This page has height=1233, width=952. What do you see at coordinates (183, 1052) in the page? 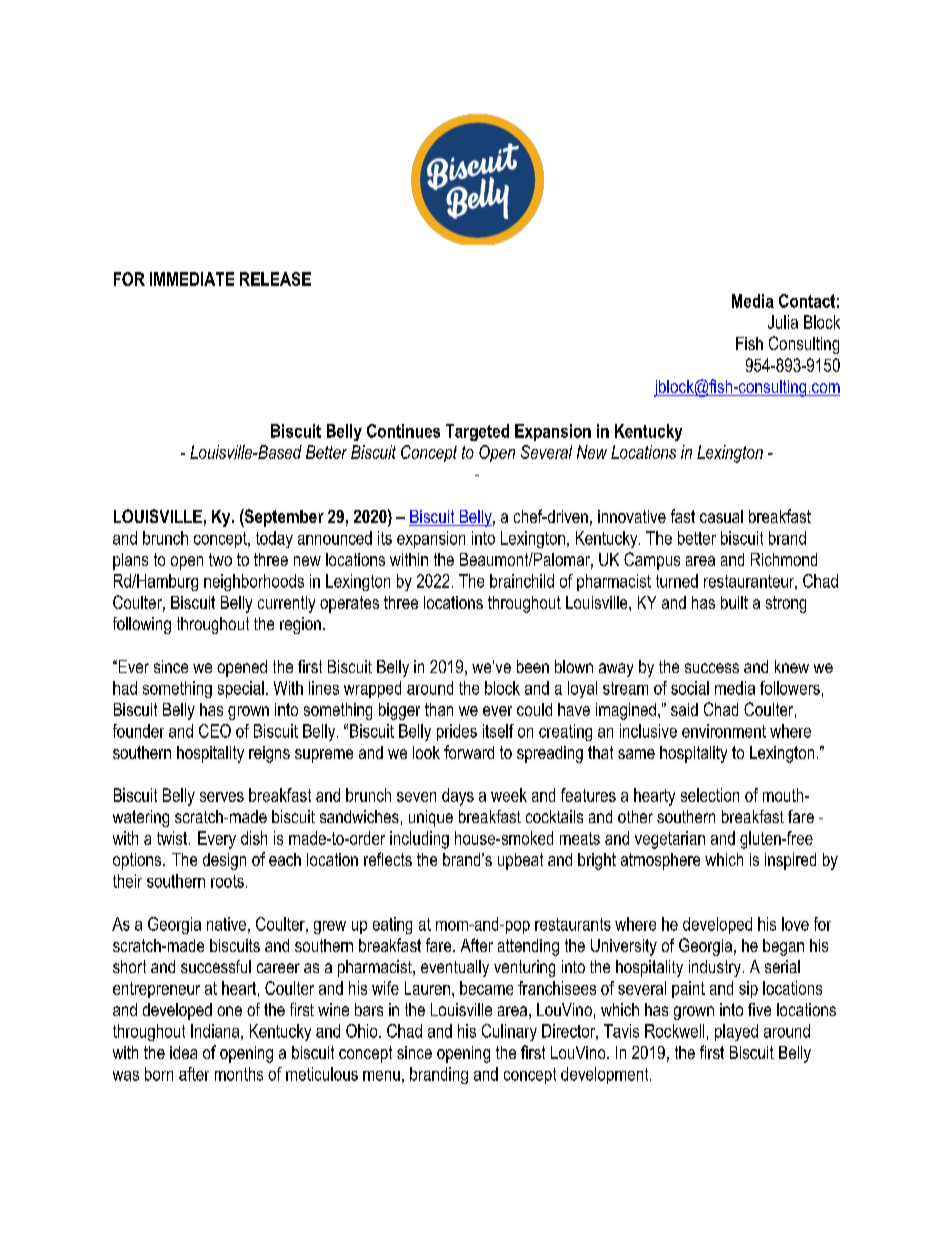
I see `idea` at bounding box center [183, 1052].
